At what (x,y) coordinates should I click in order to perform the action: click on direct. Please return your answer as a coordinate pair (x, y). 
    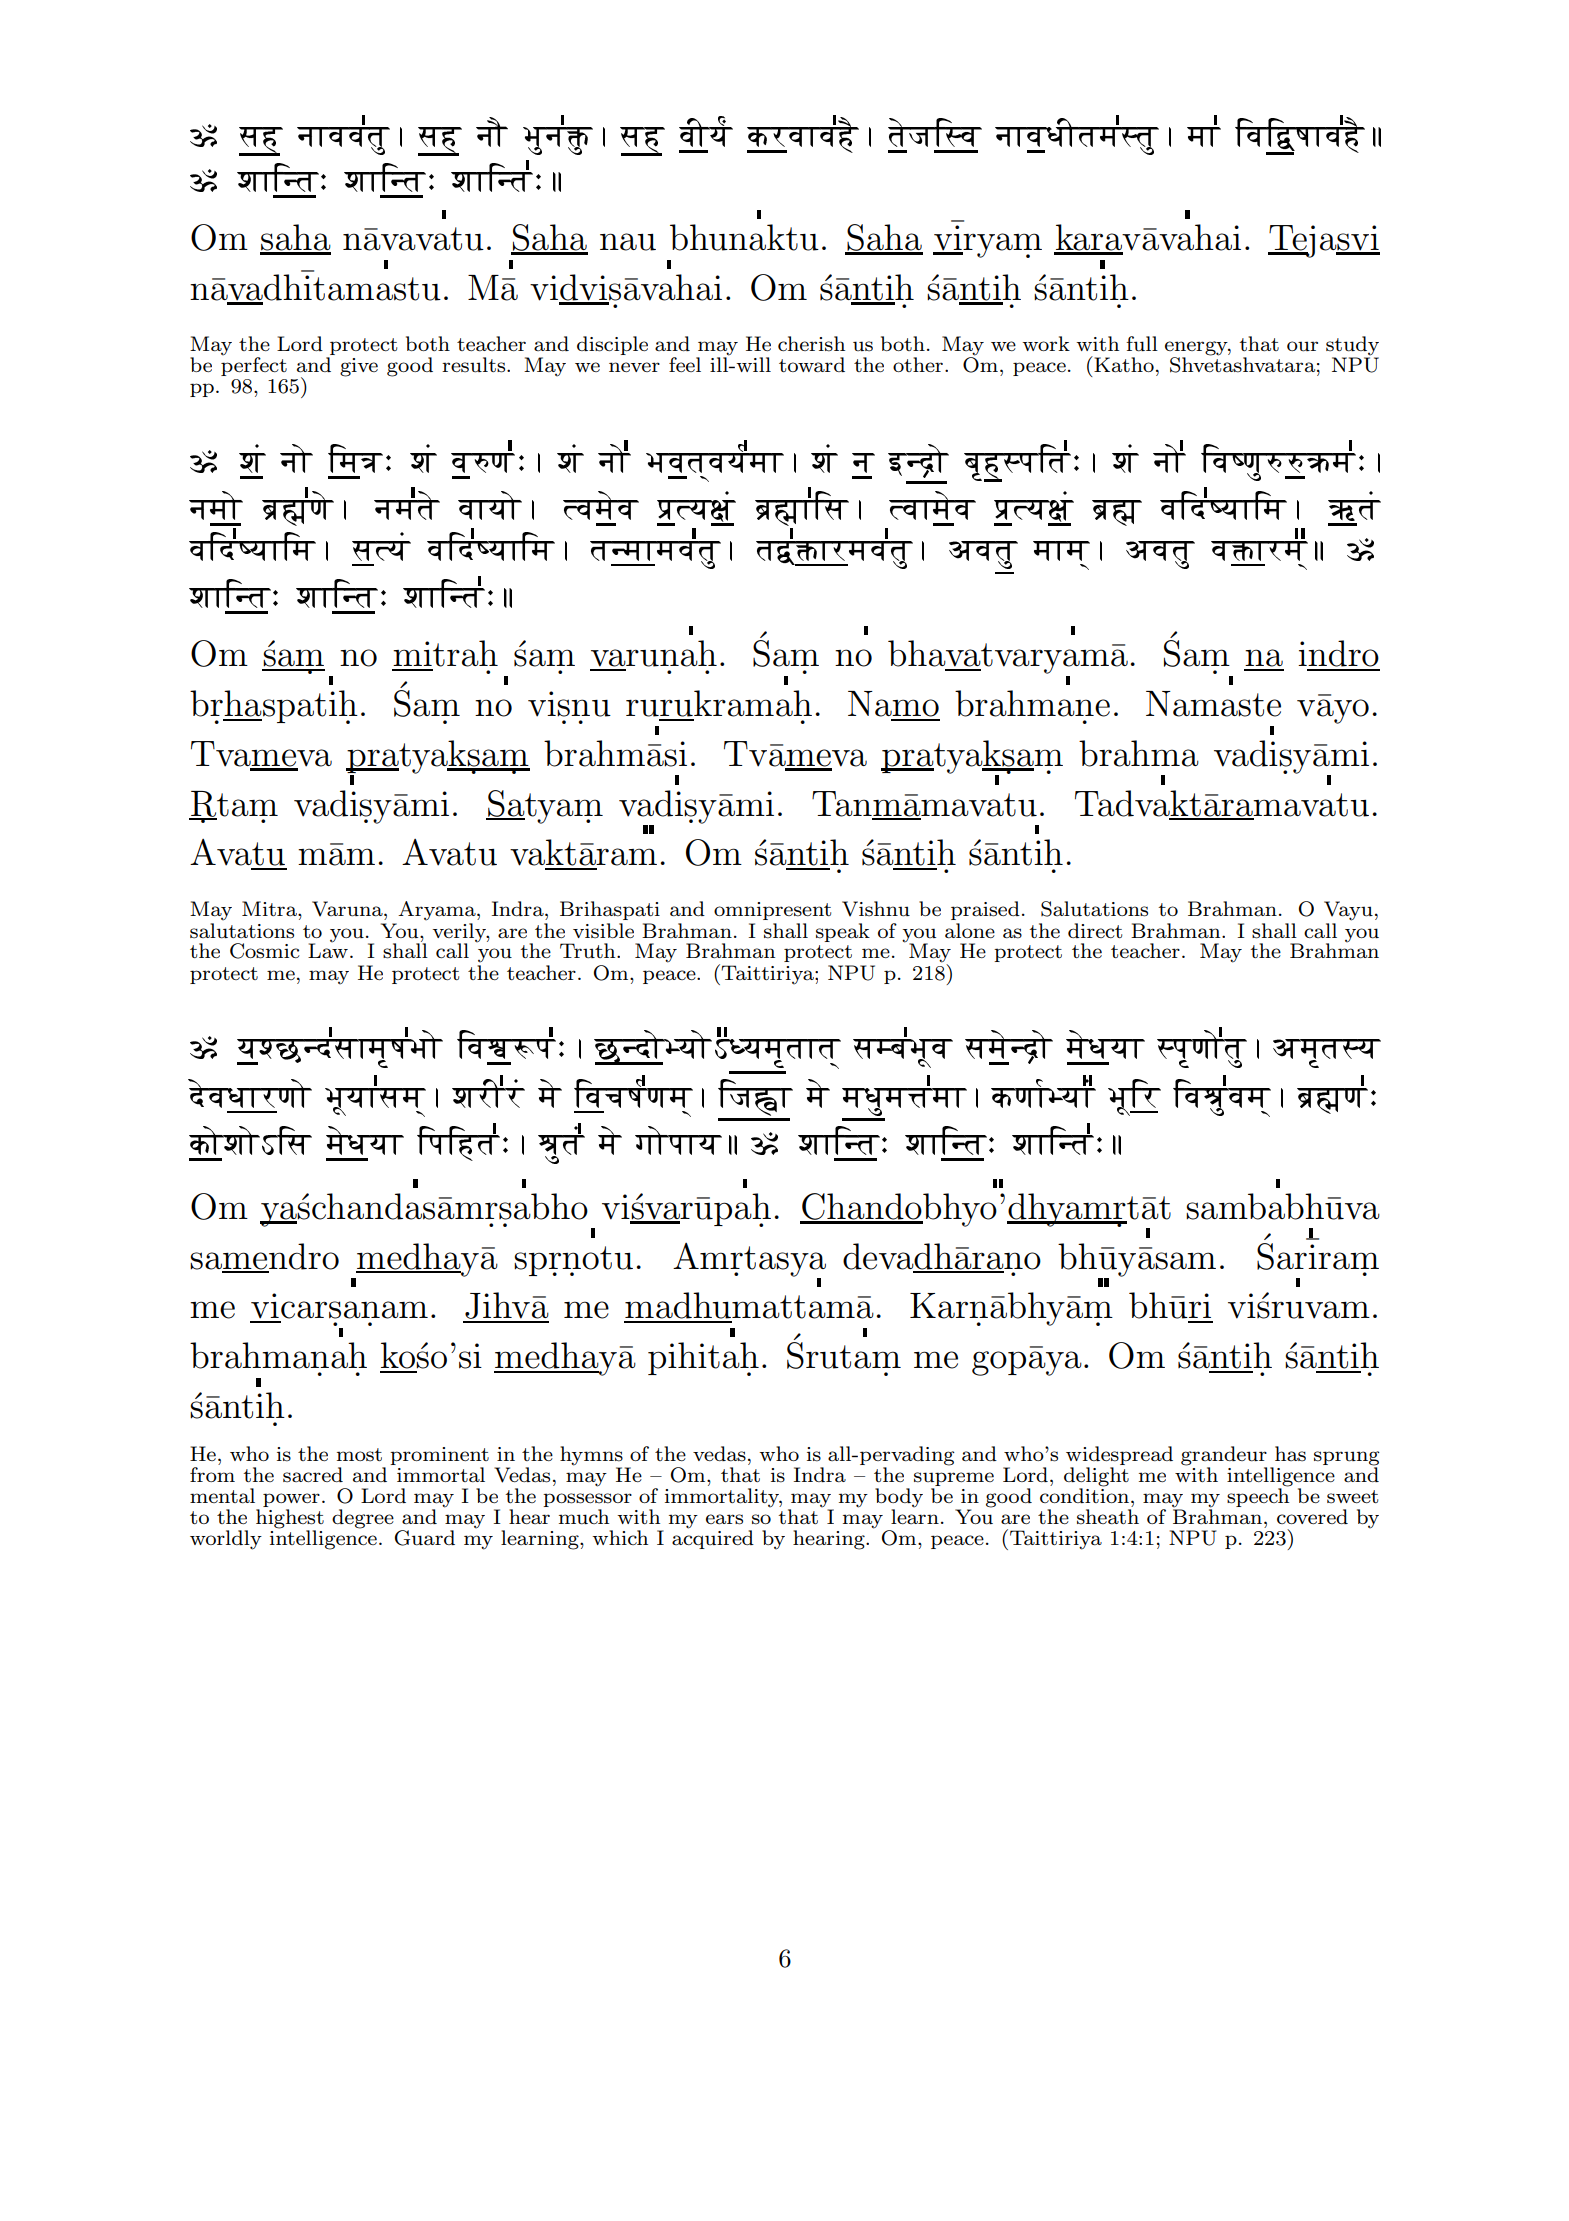
    Looking at the image, I should click on (1095, 930).
